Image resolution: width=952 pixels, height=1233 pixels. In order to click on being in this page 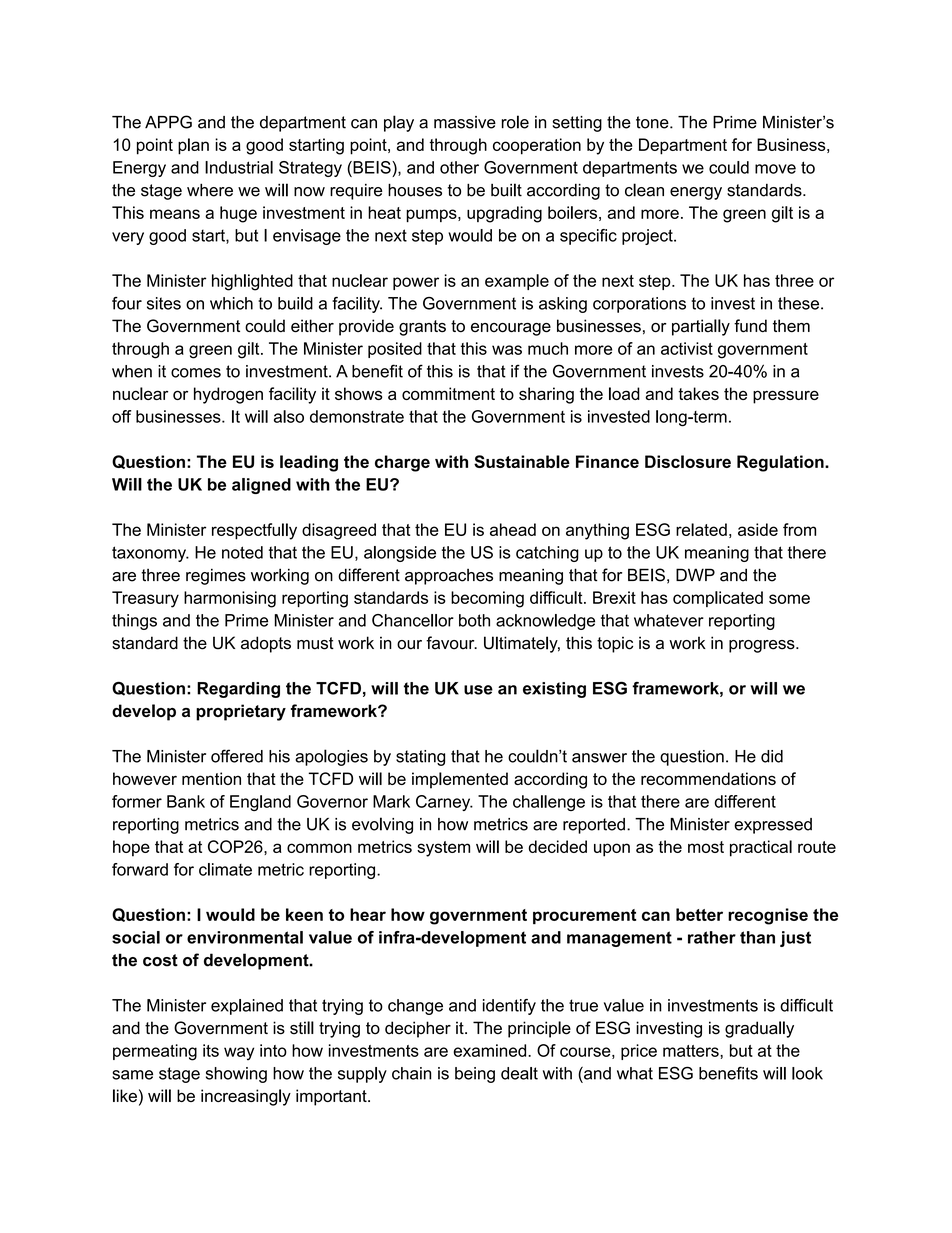, I will do `click(475, 1075)`.
